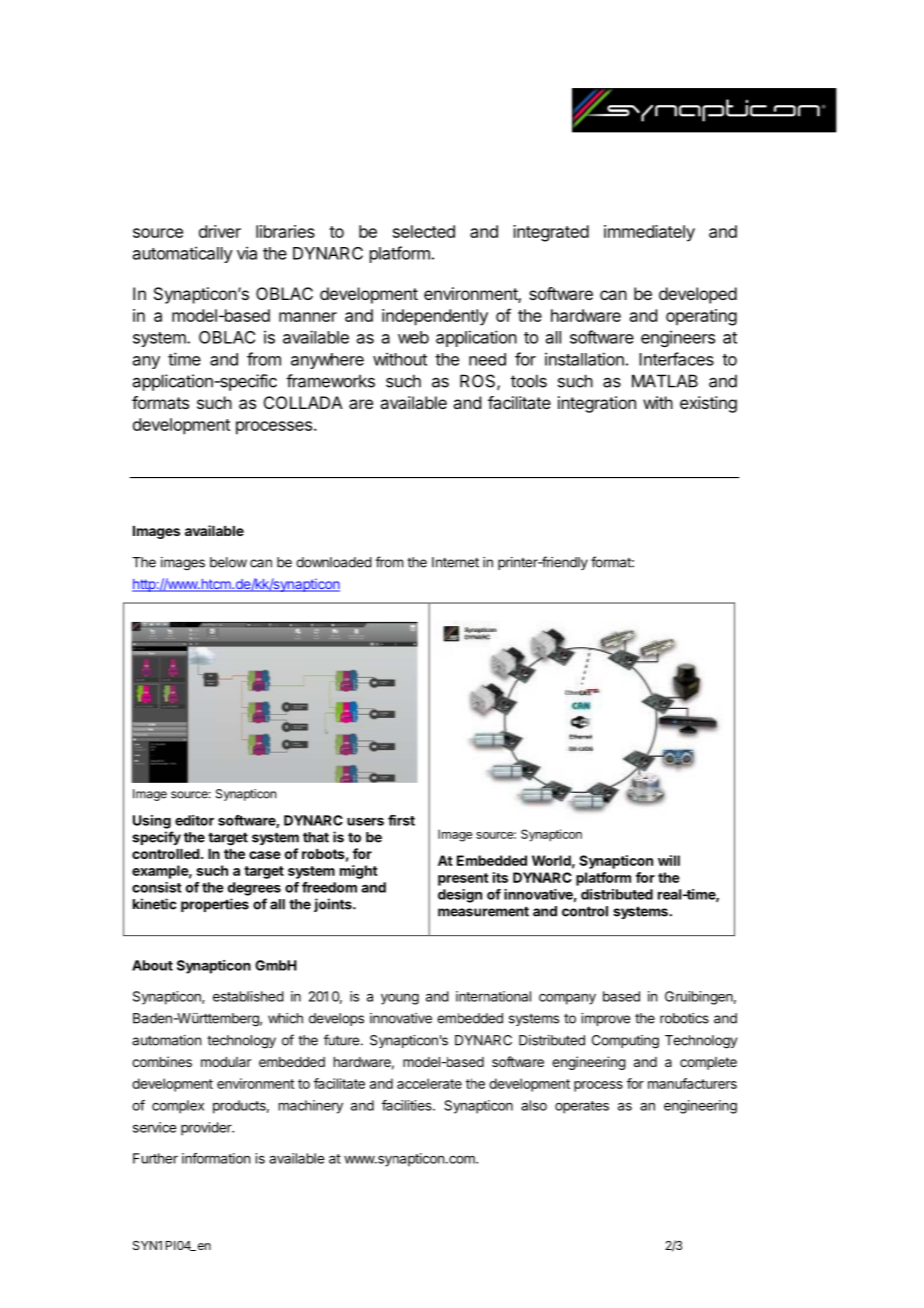  I want to click on facilities, so click(408, 1105).
